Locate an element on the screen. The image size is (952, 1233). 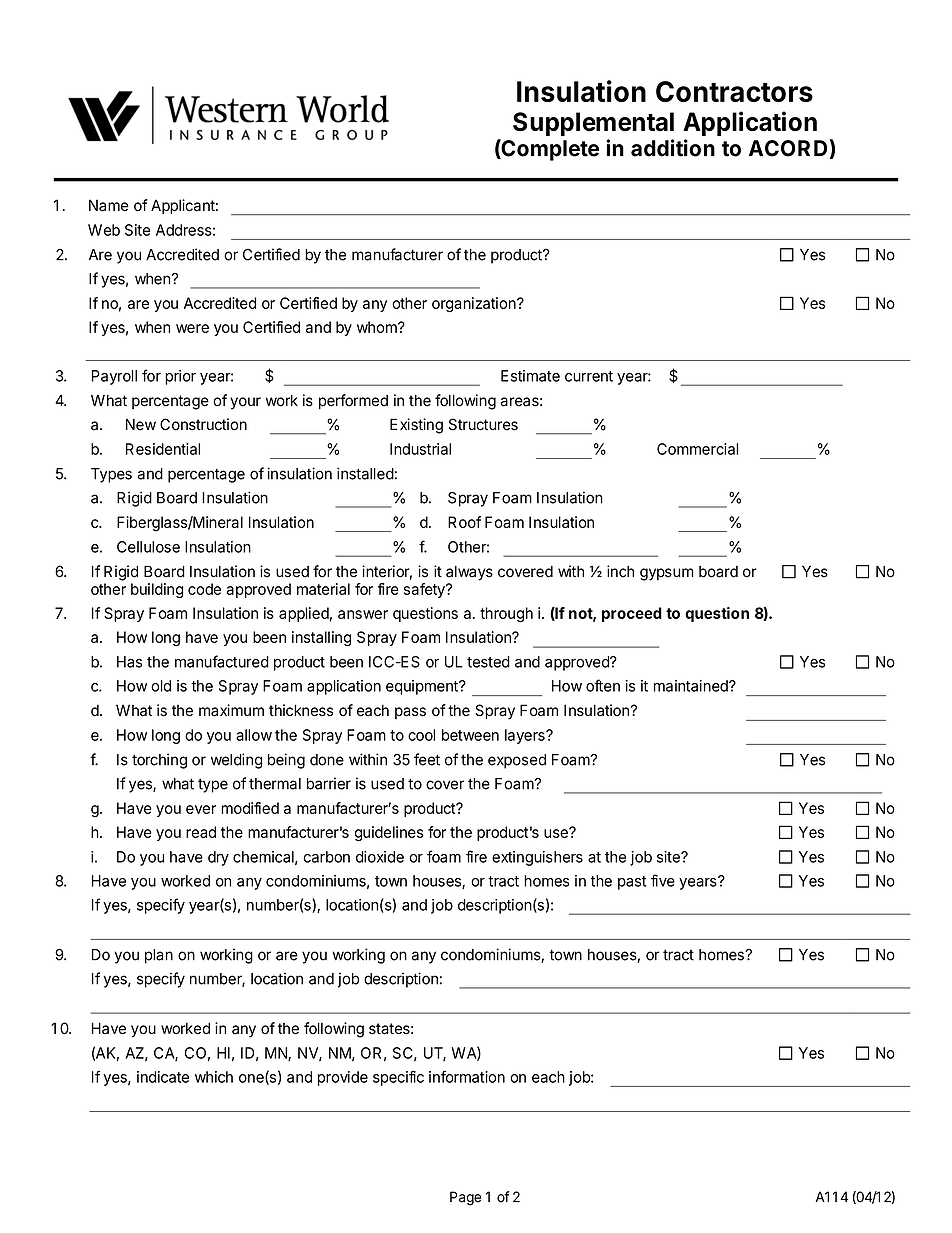
equipment is located at coordinates (423, 687).
